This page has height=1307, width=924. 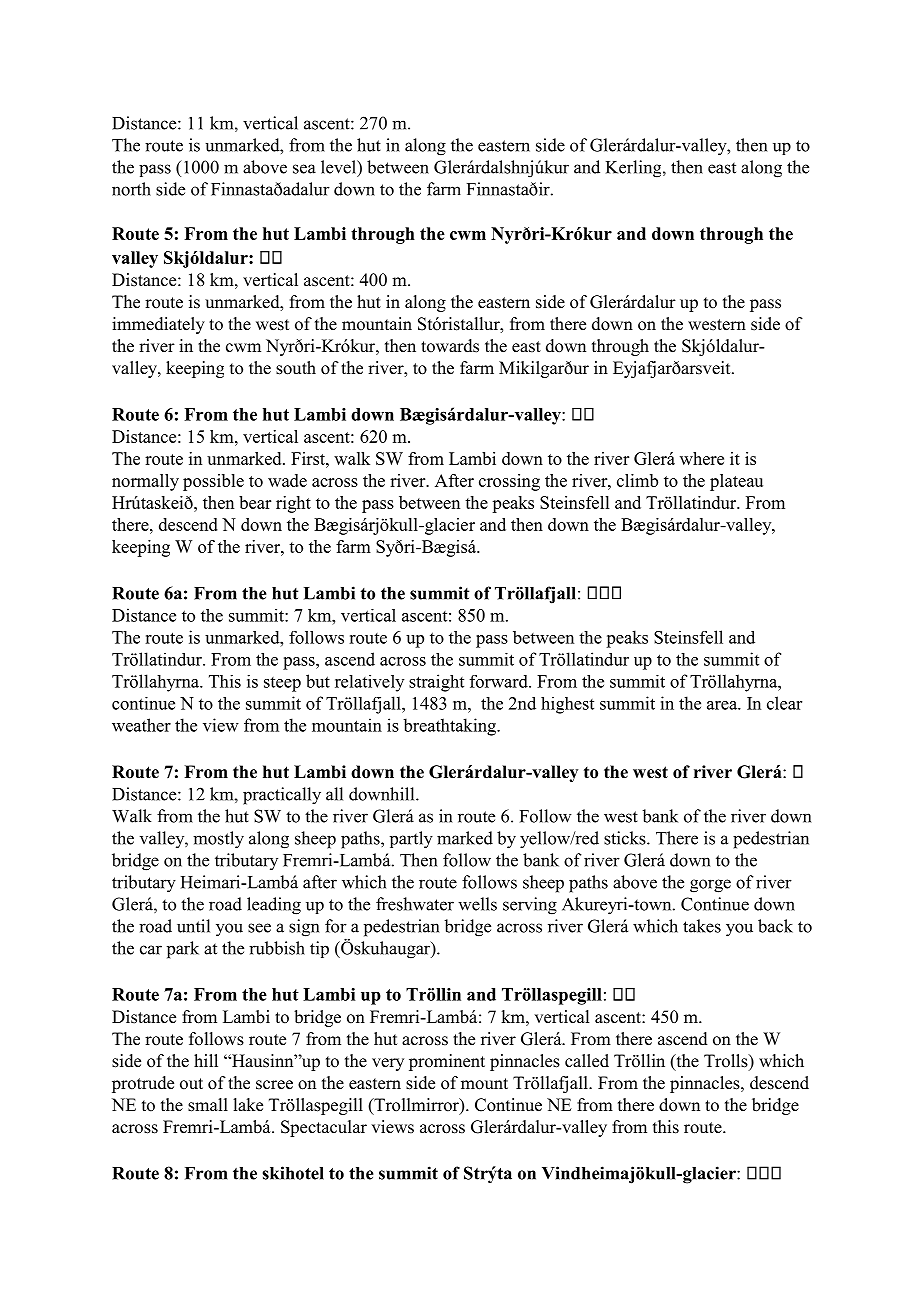 I want to click on straight, so click(x=436, y=683).
